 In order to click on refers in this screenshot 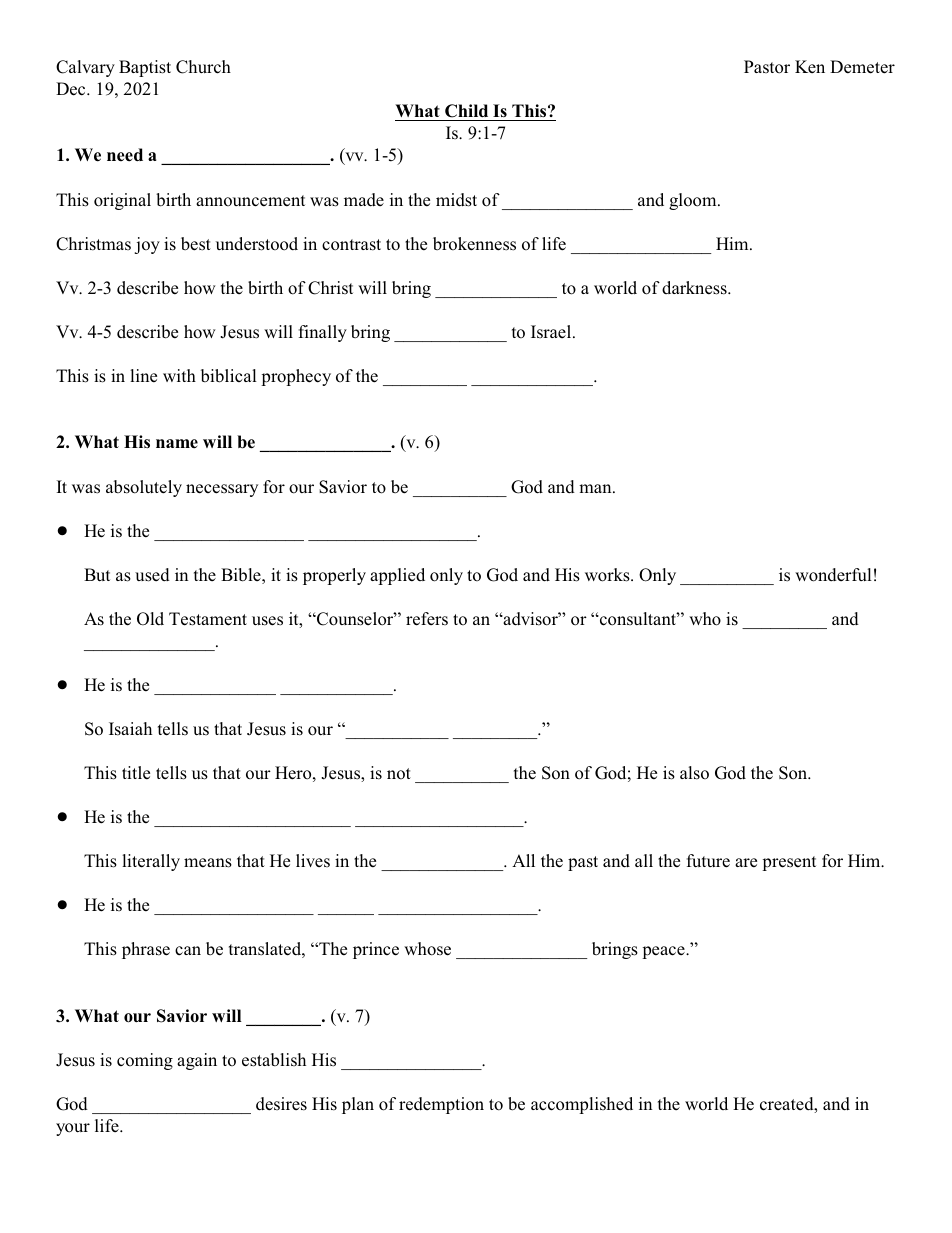, I will do `click(427, 619)`.
